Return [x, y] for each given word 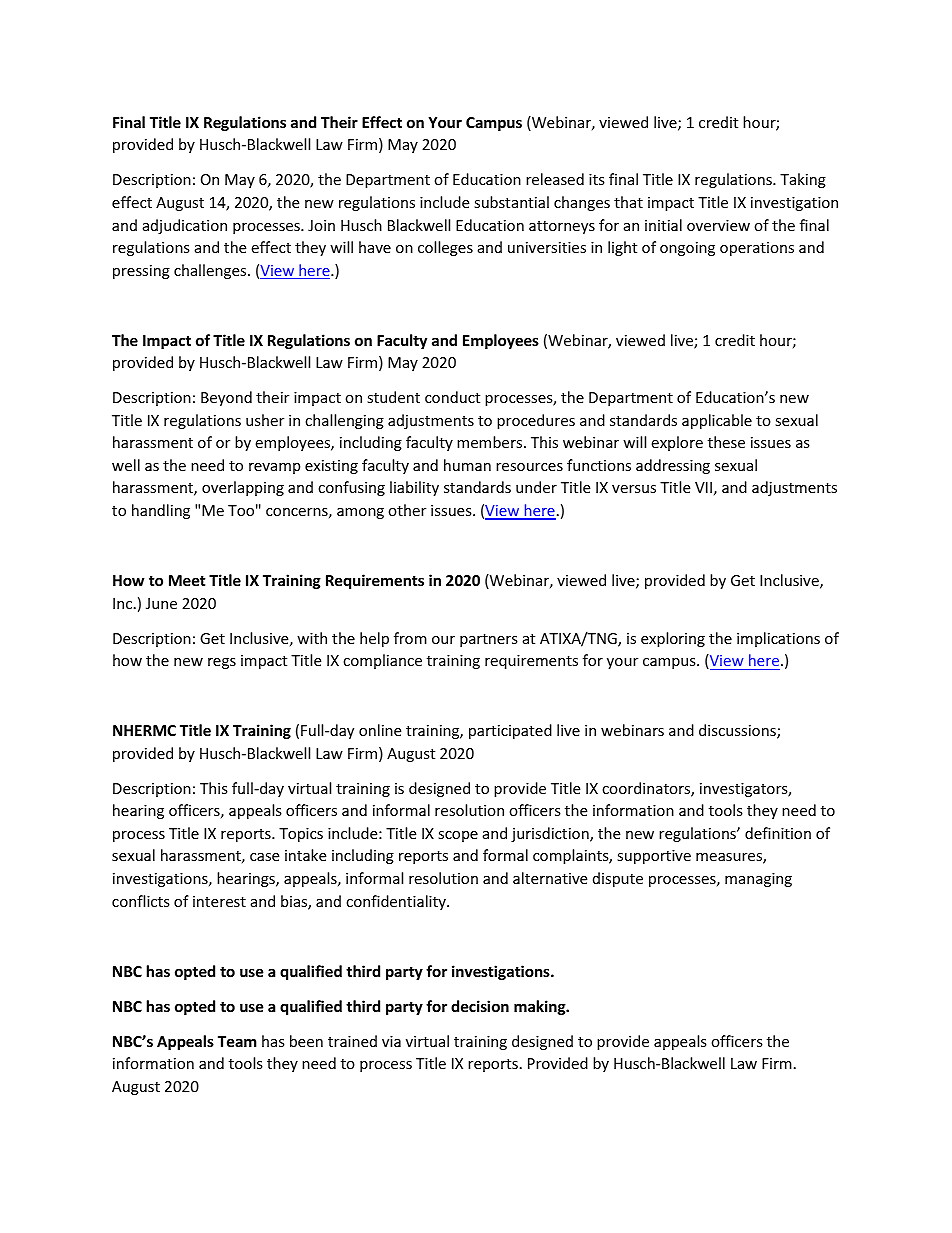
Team [237, 1041]
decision [480, 1006]
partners [489, 640]
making [541, 1007]
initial [663, 225]
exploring [673, 639]
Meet [187, 580]
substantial [511, 202]
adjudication [185, 226]
